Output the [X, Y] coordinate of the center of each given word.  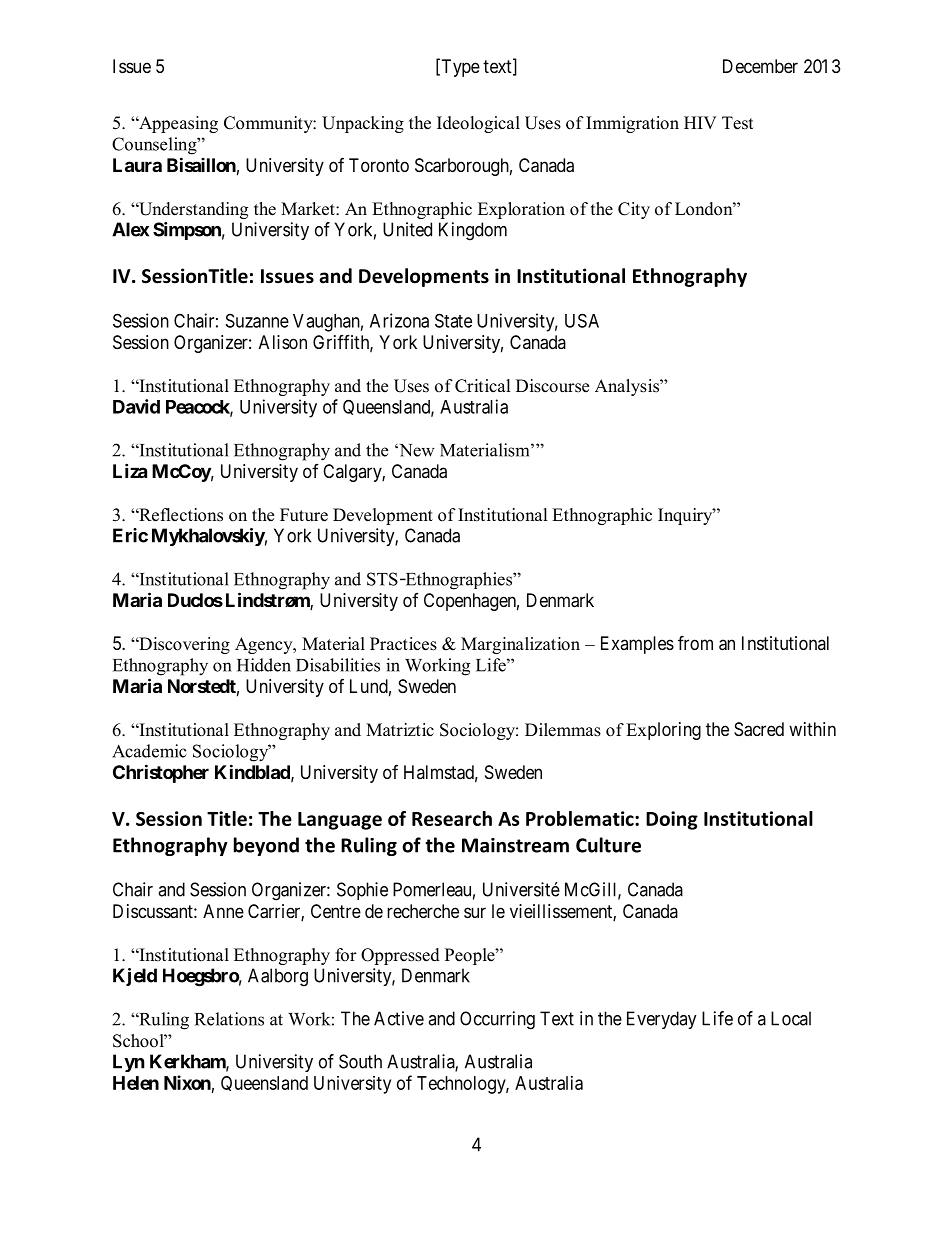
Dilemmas [563, 730]
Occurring [497, 1020]
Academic [149, 751]
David [136, 406]
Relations [229, 1019]
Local [791, 1018]
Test [737, 123]
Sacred [759, 729]
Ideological [478, 124]
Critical [483, 386]
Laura [137, 165]
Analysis [628, 387]
